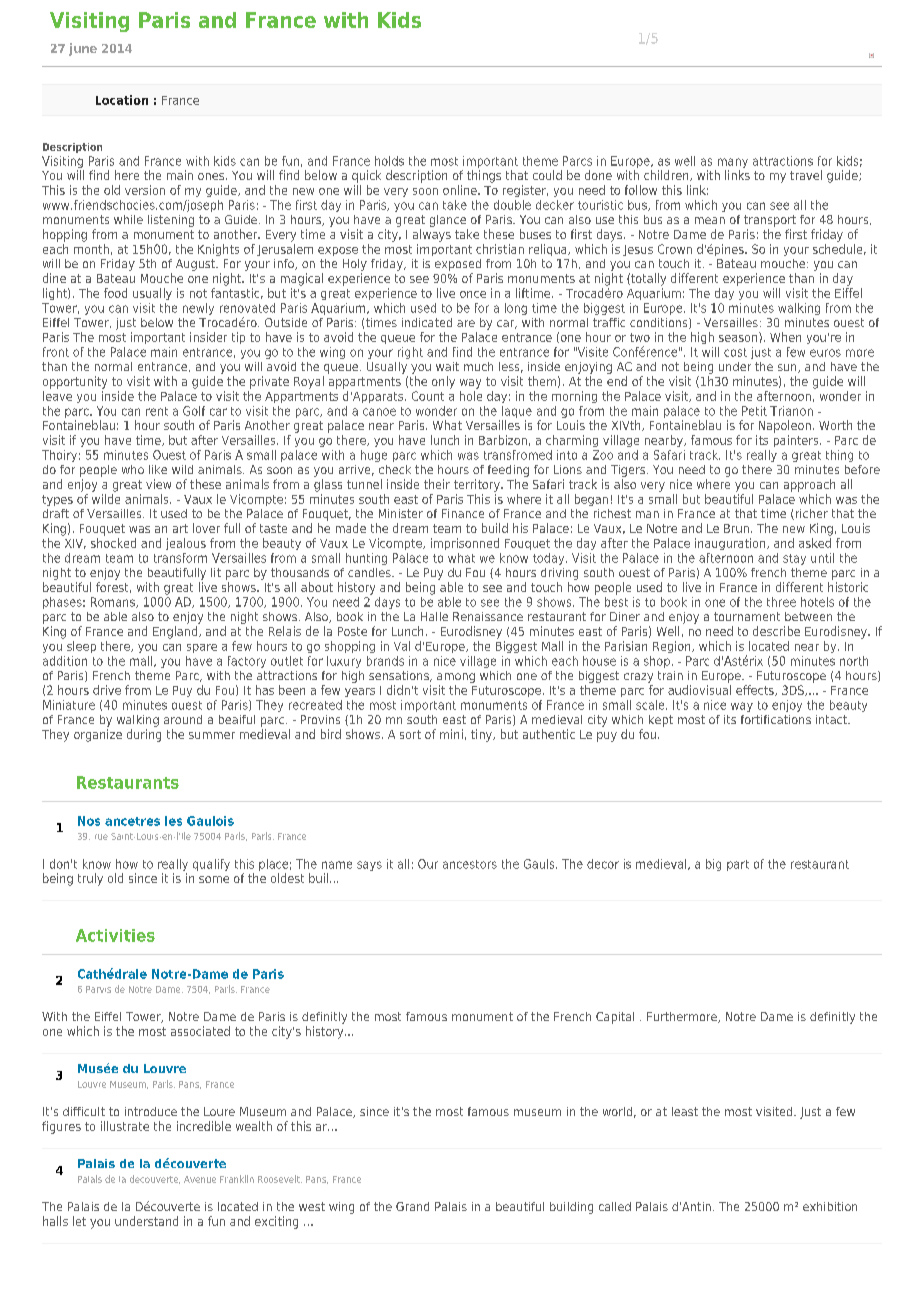  Describe the element at coordinates (176, 632) in the screenshot. I see `England` at that location.
